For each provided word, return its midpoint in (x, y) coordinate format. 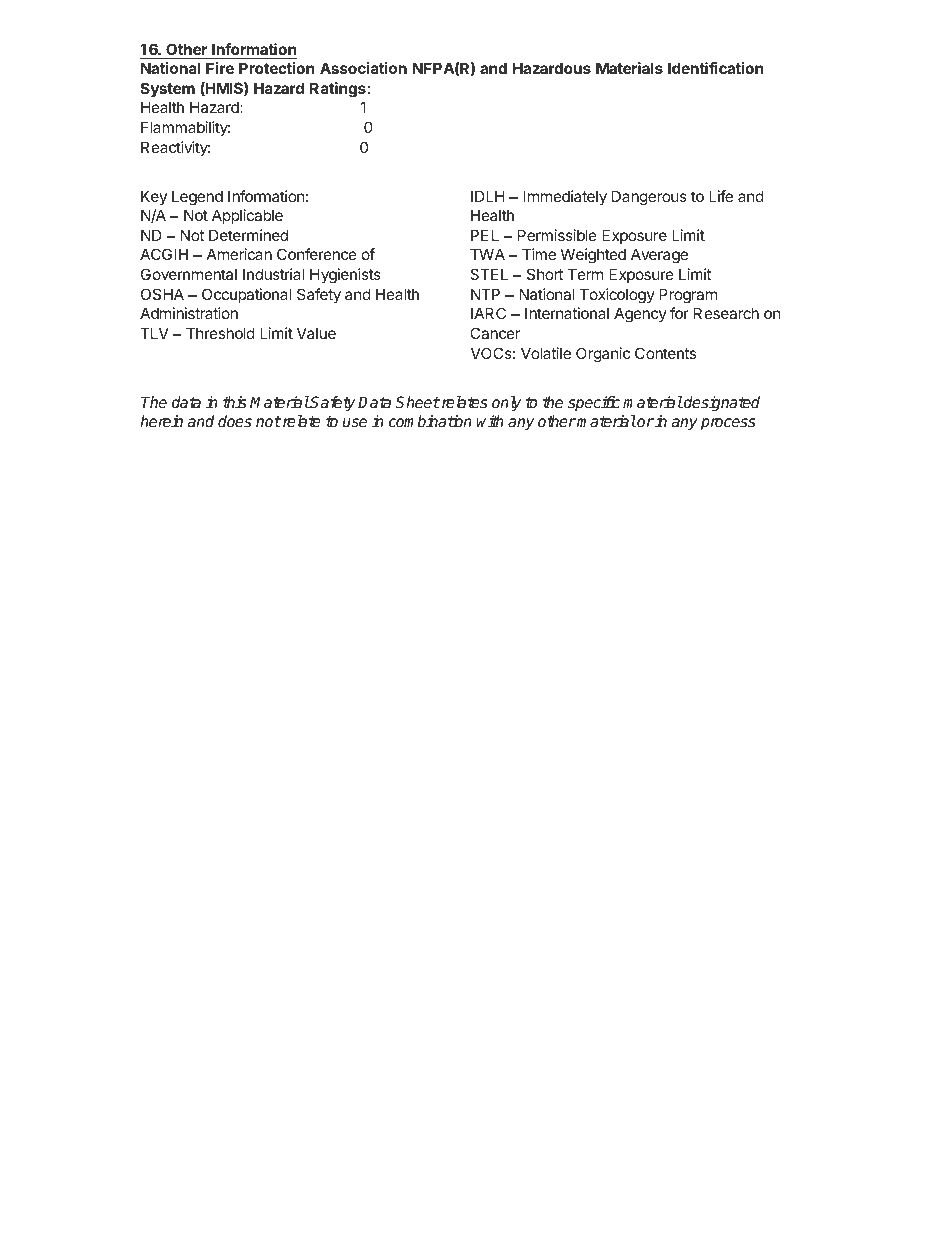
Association (363, 68)
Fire (220, 68)
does (235, 421)
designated (721, 404)
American (239, 254)
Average (659, 256)
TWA (487, 254)
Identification (715, 68)
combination (430, 421)
